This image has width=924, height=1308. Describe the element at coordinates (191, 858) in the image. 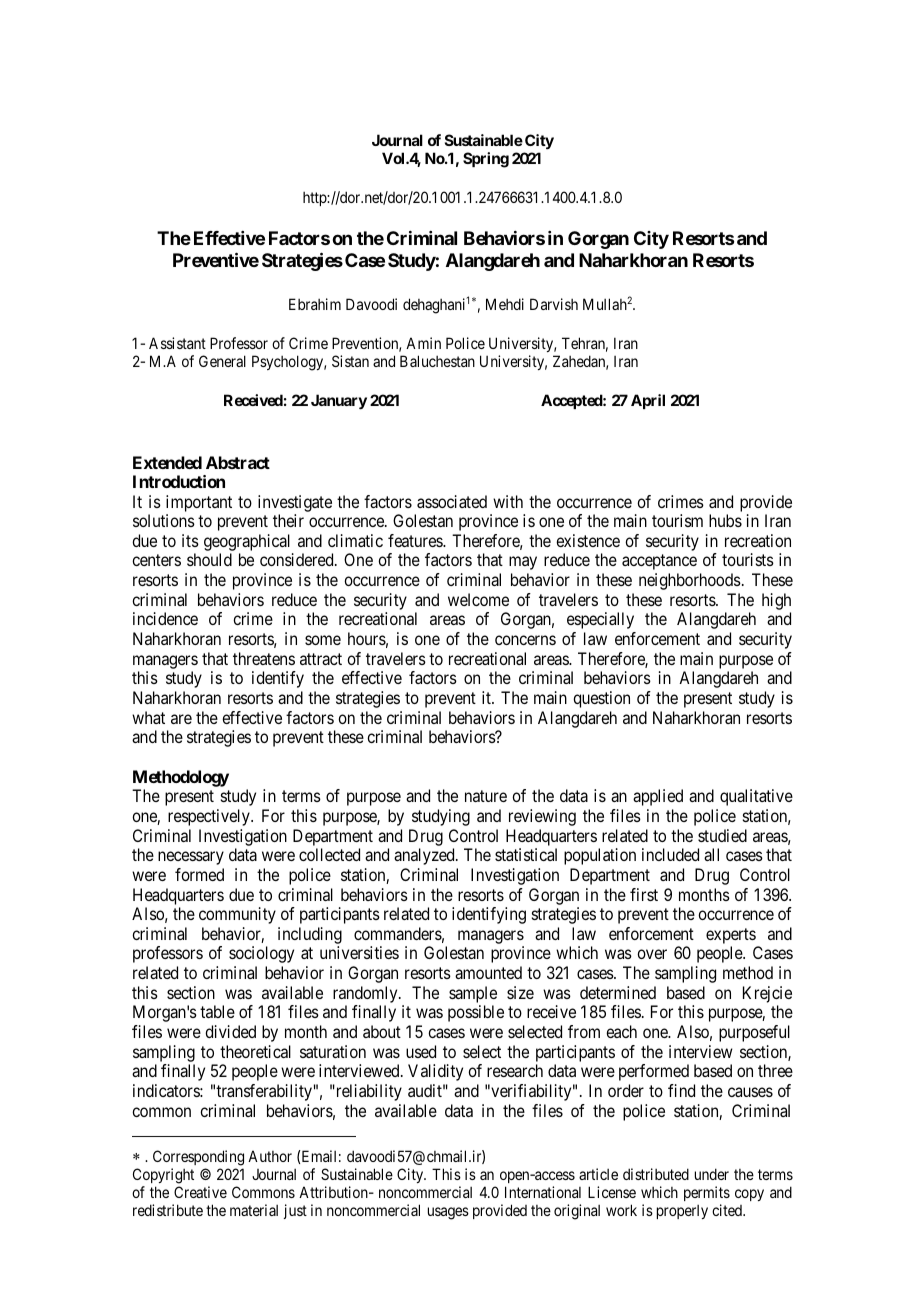

I see `necessary` at that location.
